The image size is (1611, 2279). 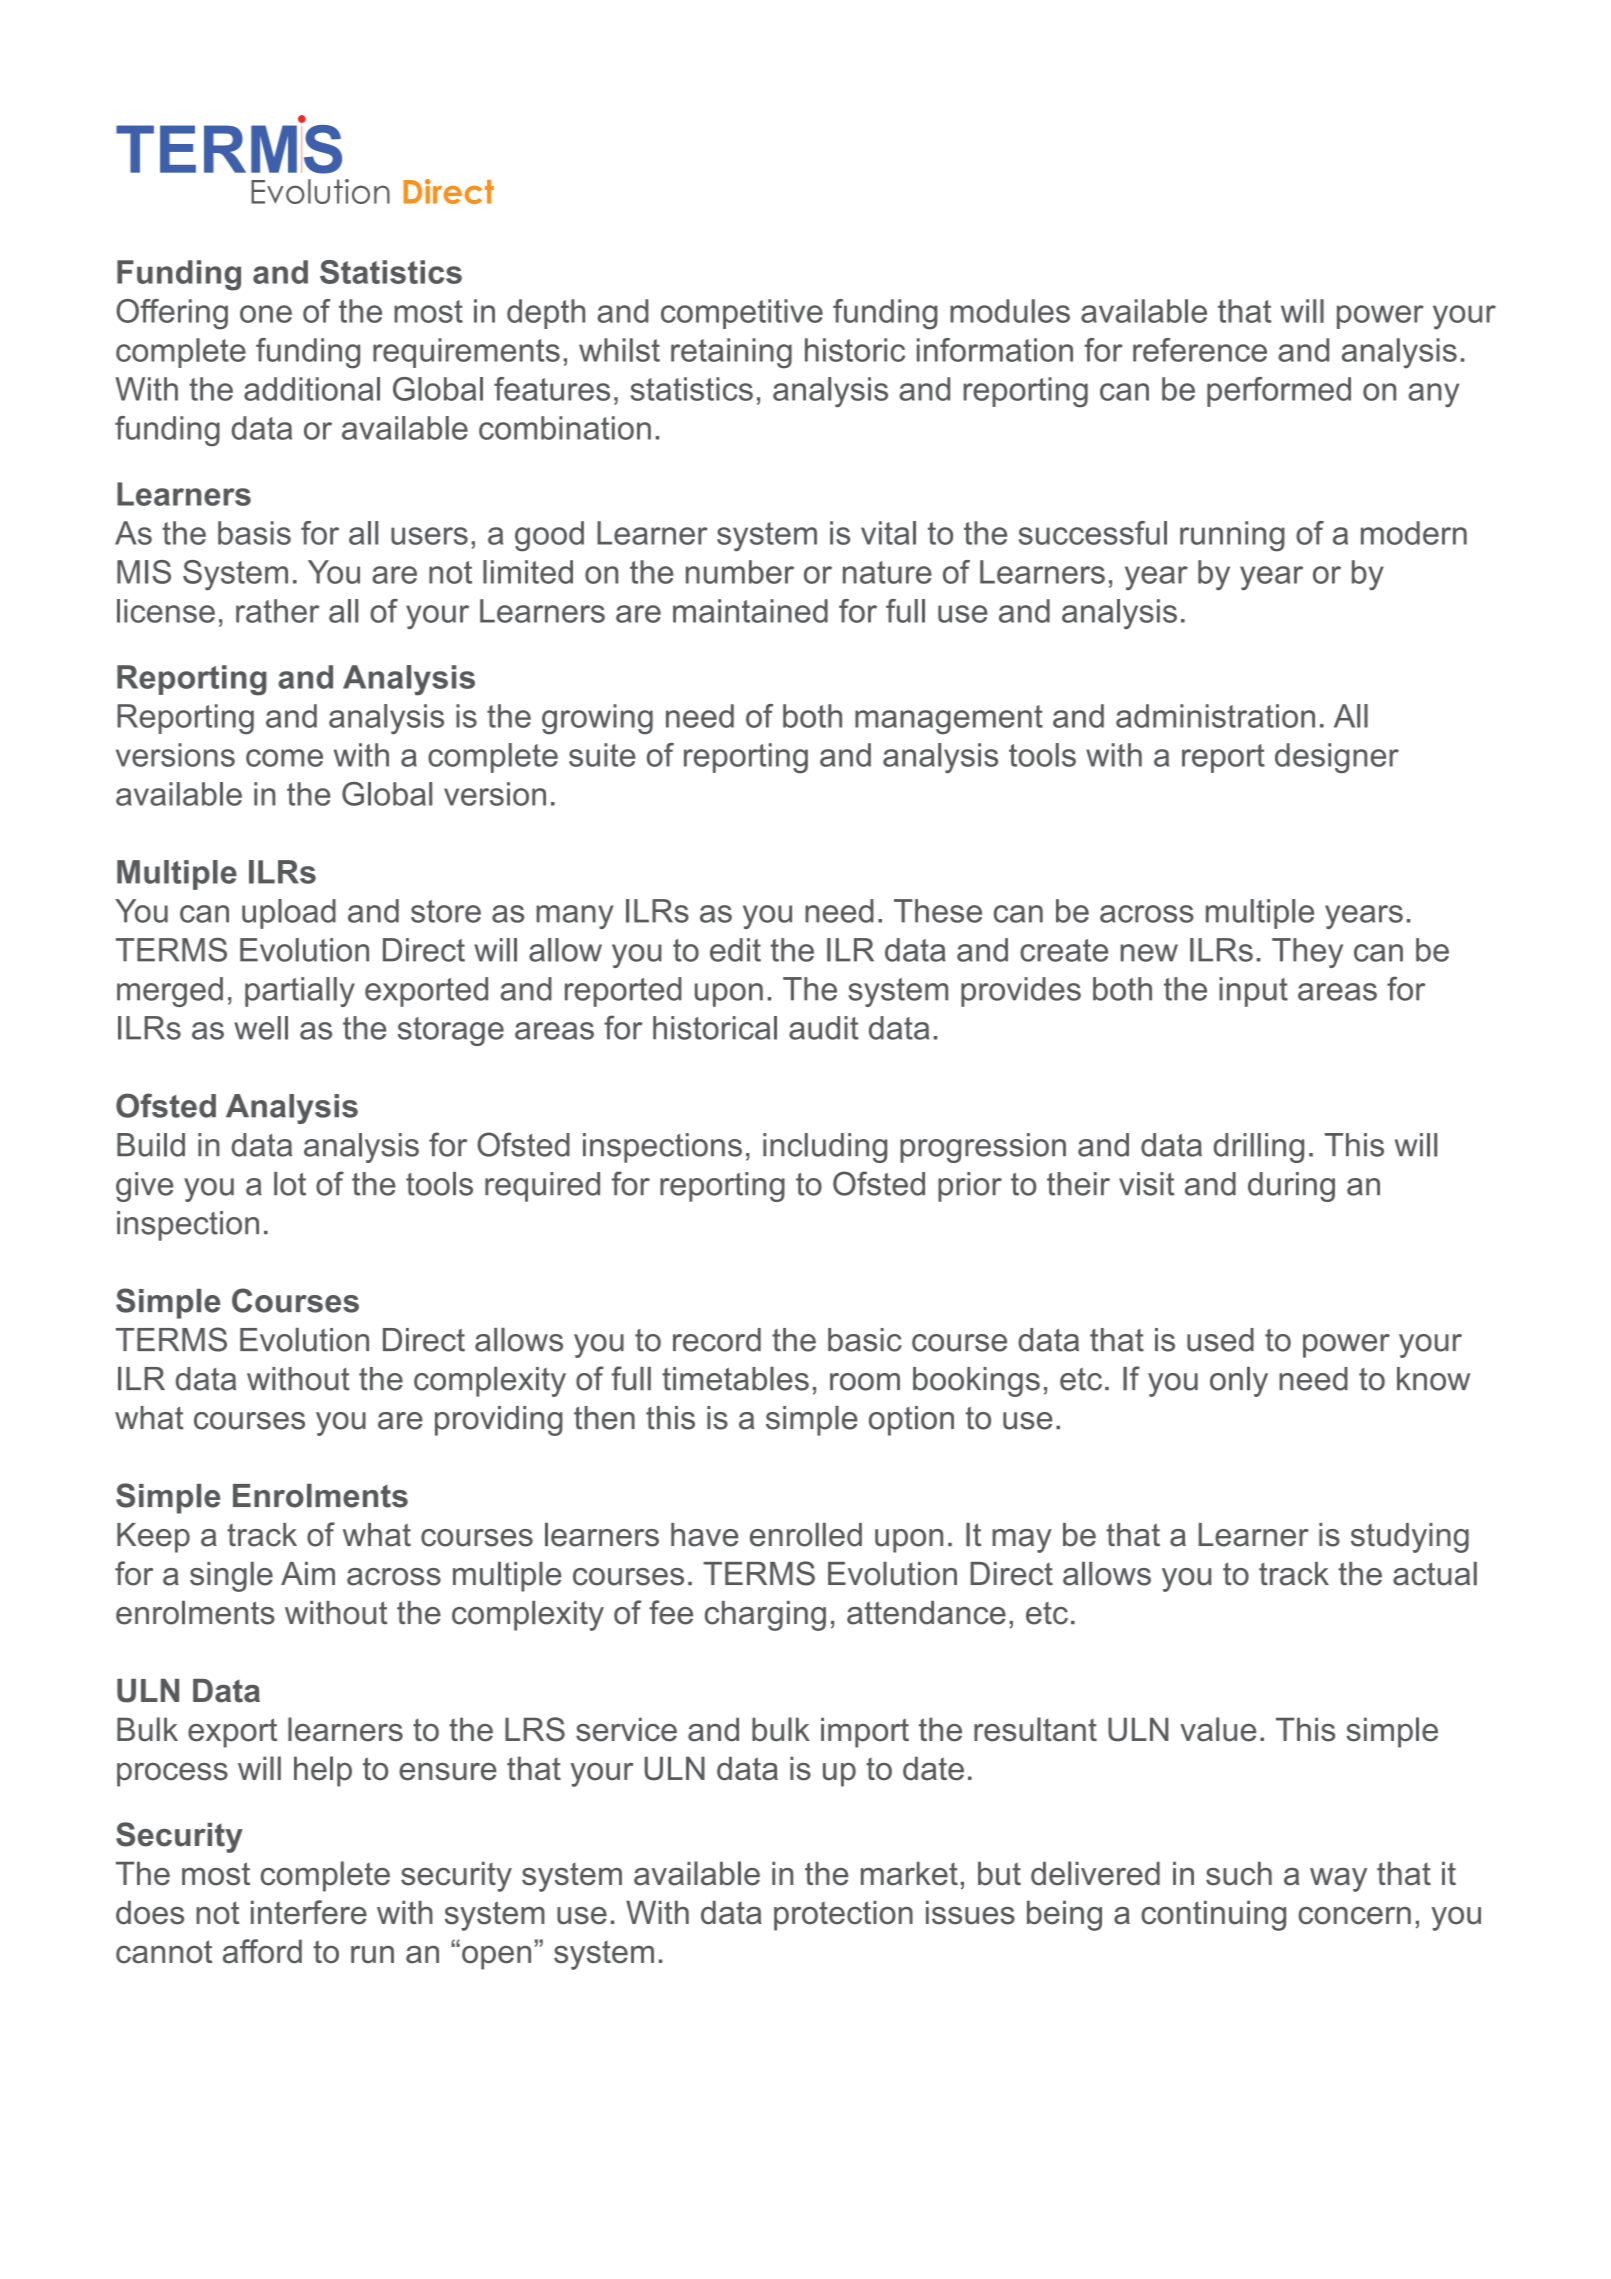 I want to click on drilling, so click(x=1258, y=1148).
